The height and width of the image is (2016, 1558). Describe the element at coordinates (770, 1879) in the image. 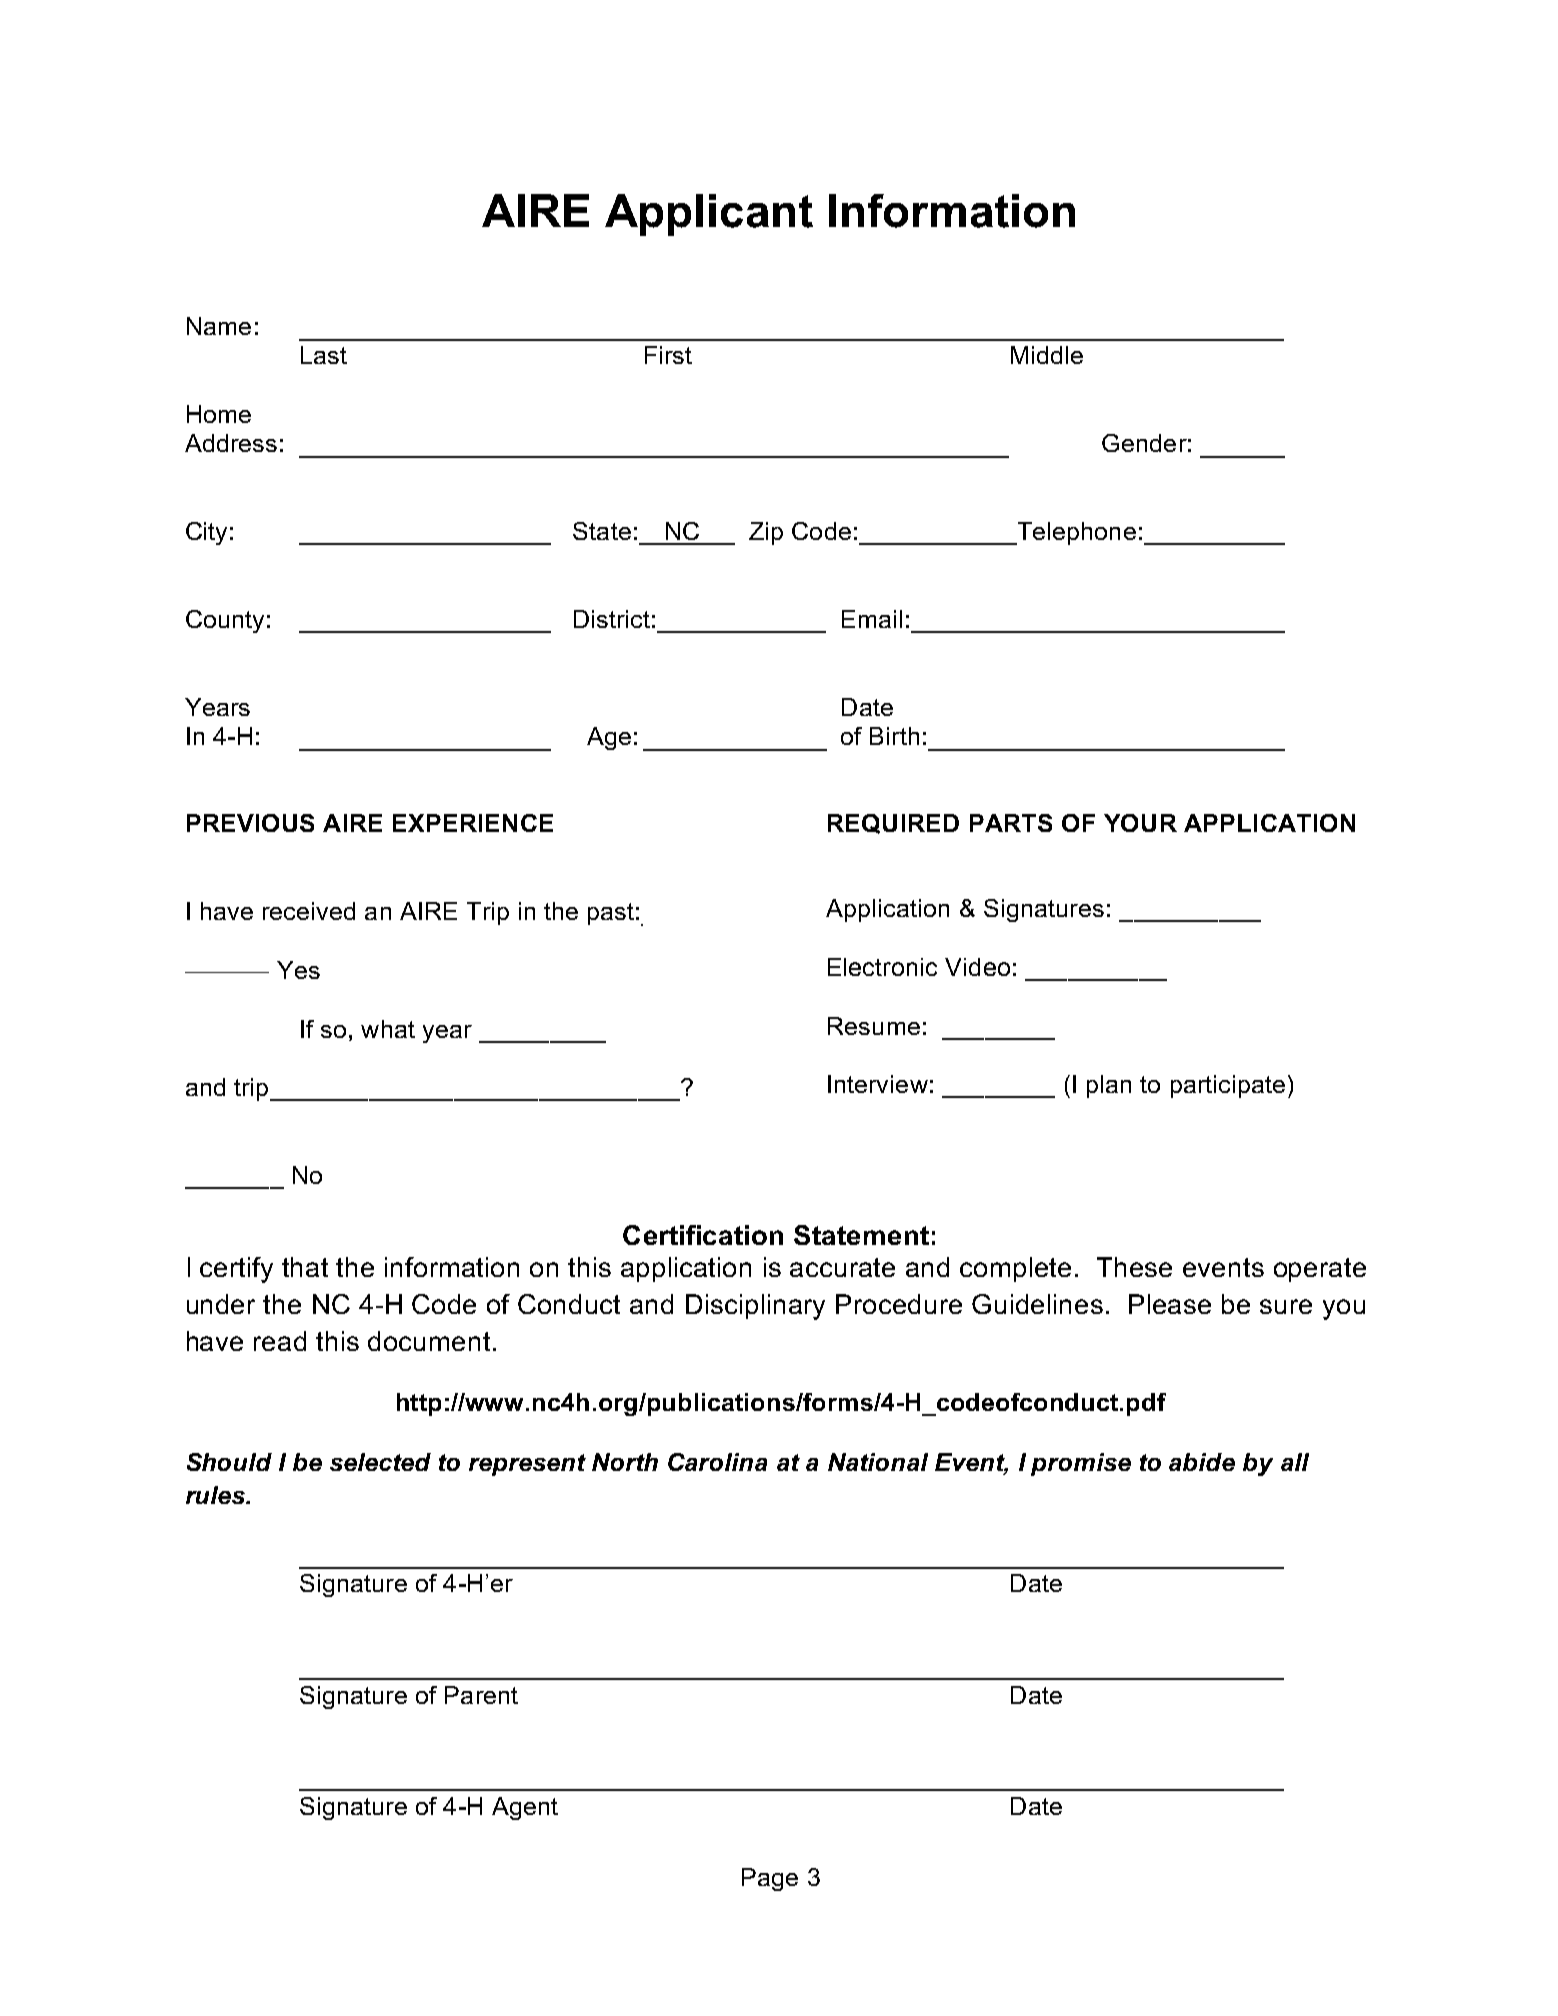

I see `Page` at that location.
